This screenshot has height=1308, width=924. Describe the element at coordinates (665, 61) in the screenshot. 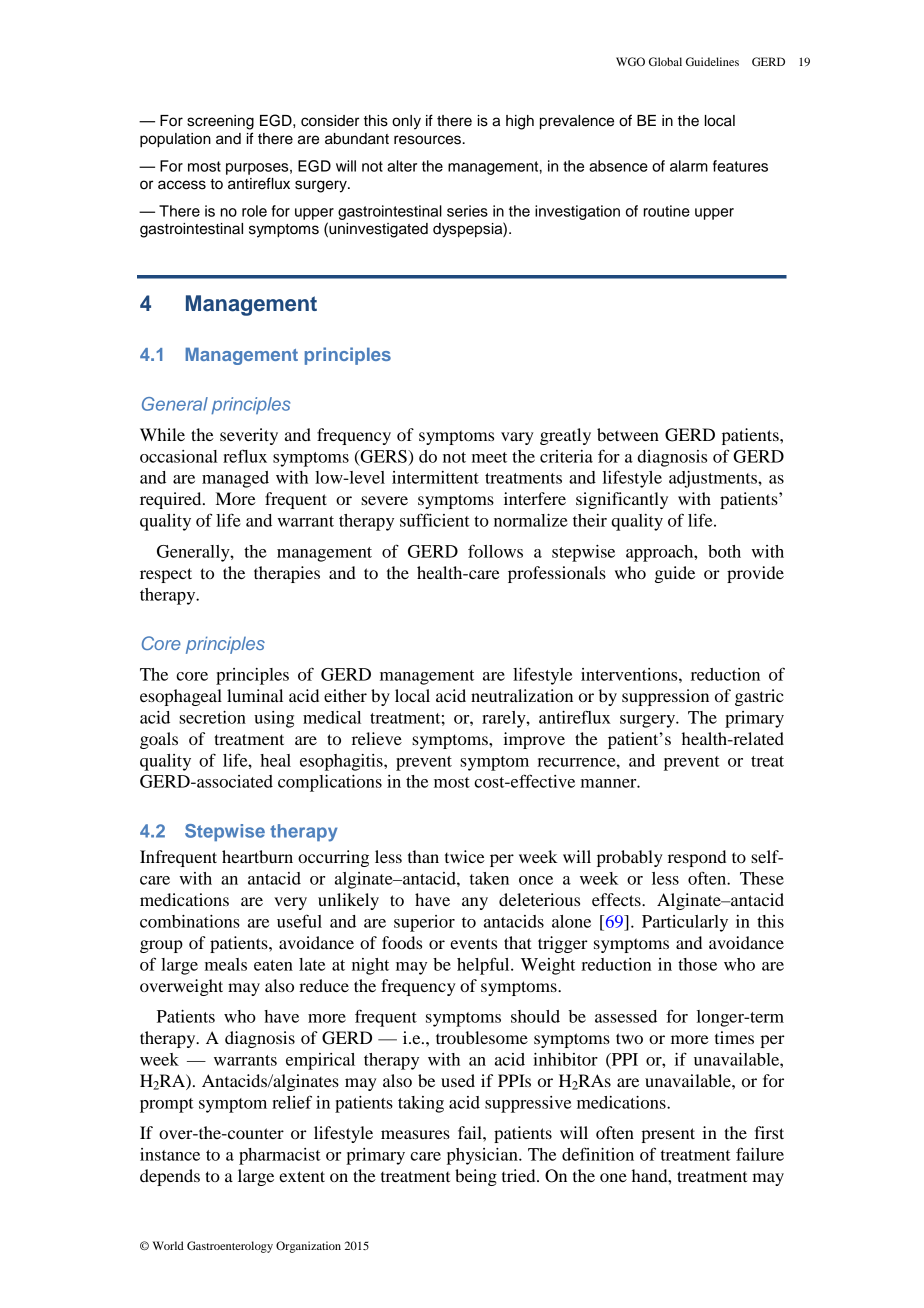

I see `Global` at that location.
